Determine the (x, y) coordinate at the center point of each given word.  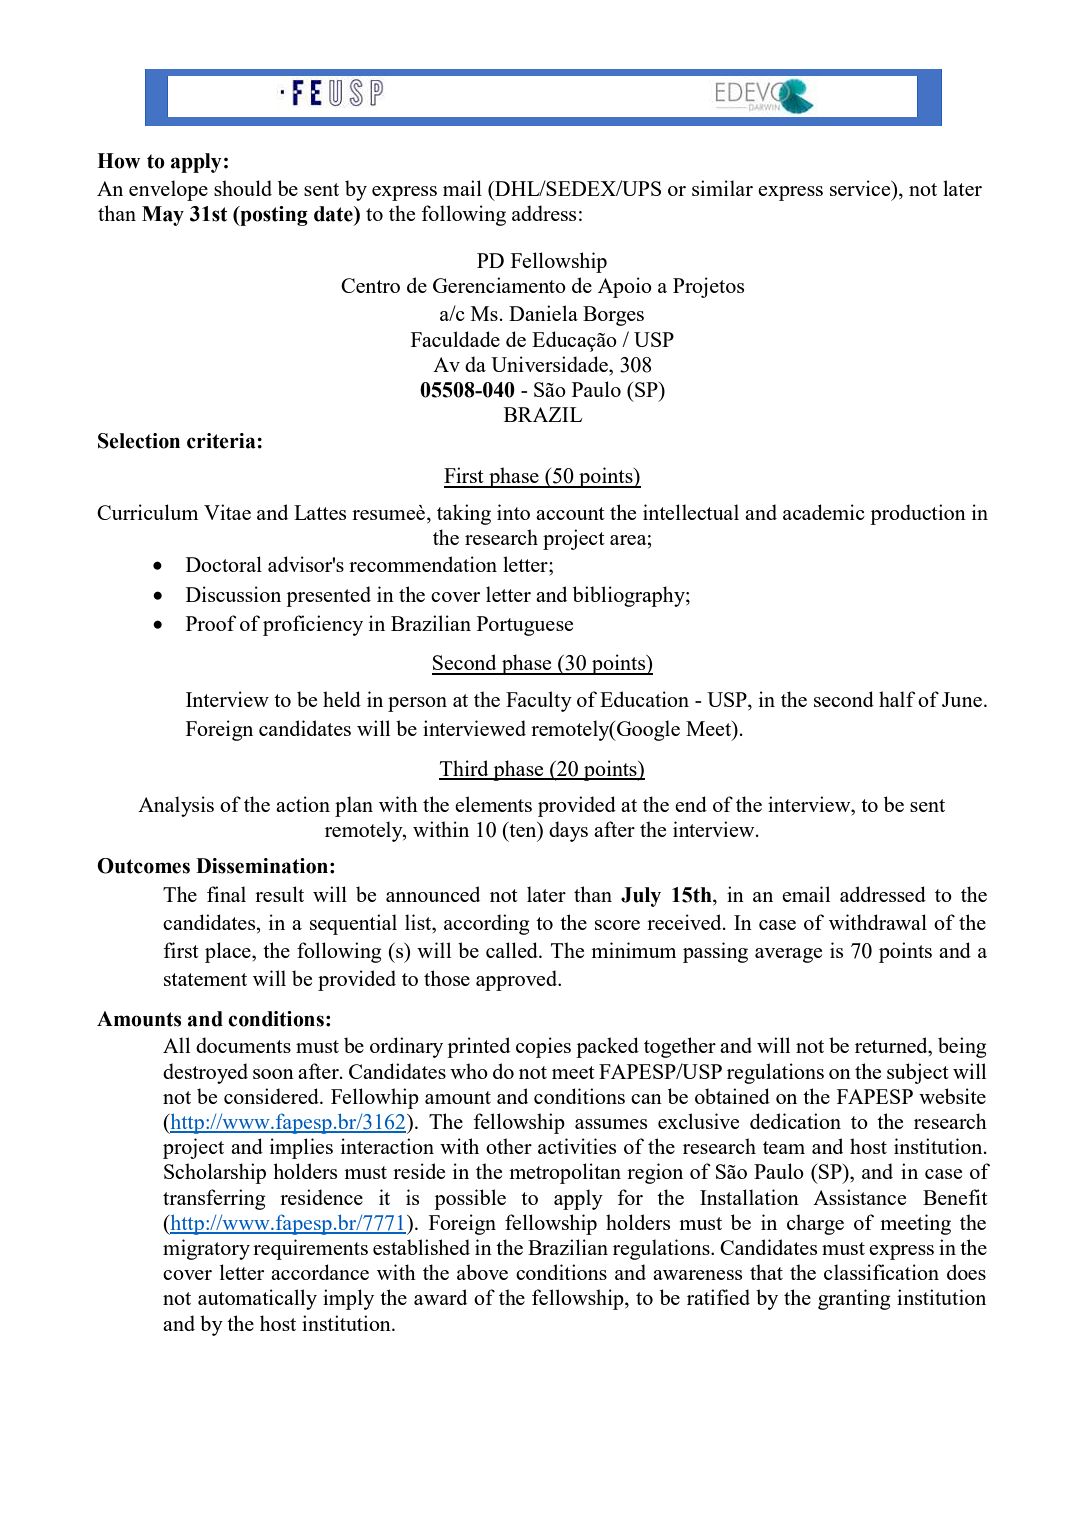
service (861, 188)
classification (881, 1272)
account (570, 513)
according (487, 924)
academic (824, 512)
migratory (206, 1249)
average (788, 955)
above (482, 1272)
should (243, 188)
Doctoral (224, 564)
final (226, 894)
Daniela (543, 313)
